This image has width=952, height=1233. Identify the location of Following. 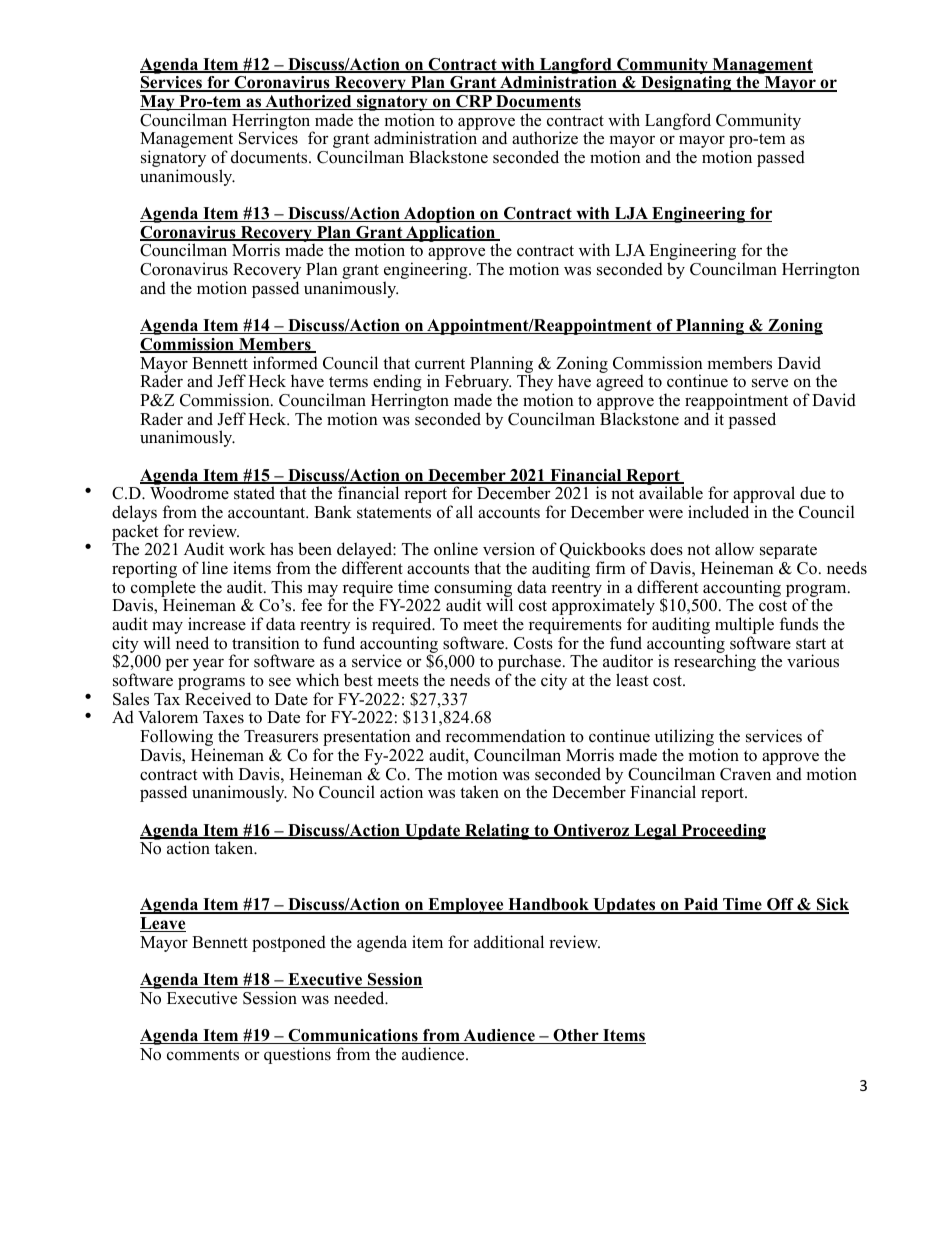
(177, 739).
